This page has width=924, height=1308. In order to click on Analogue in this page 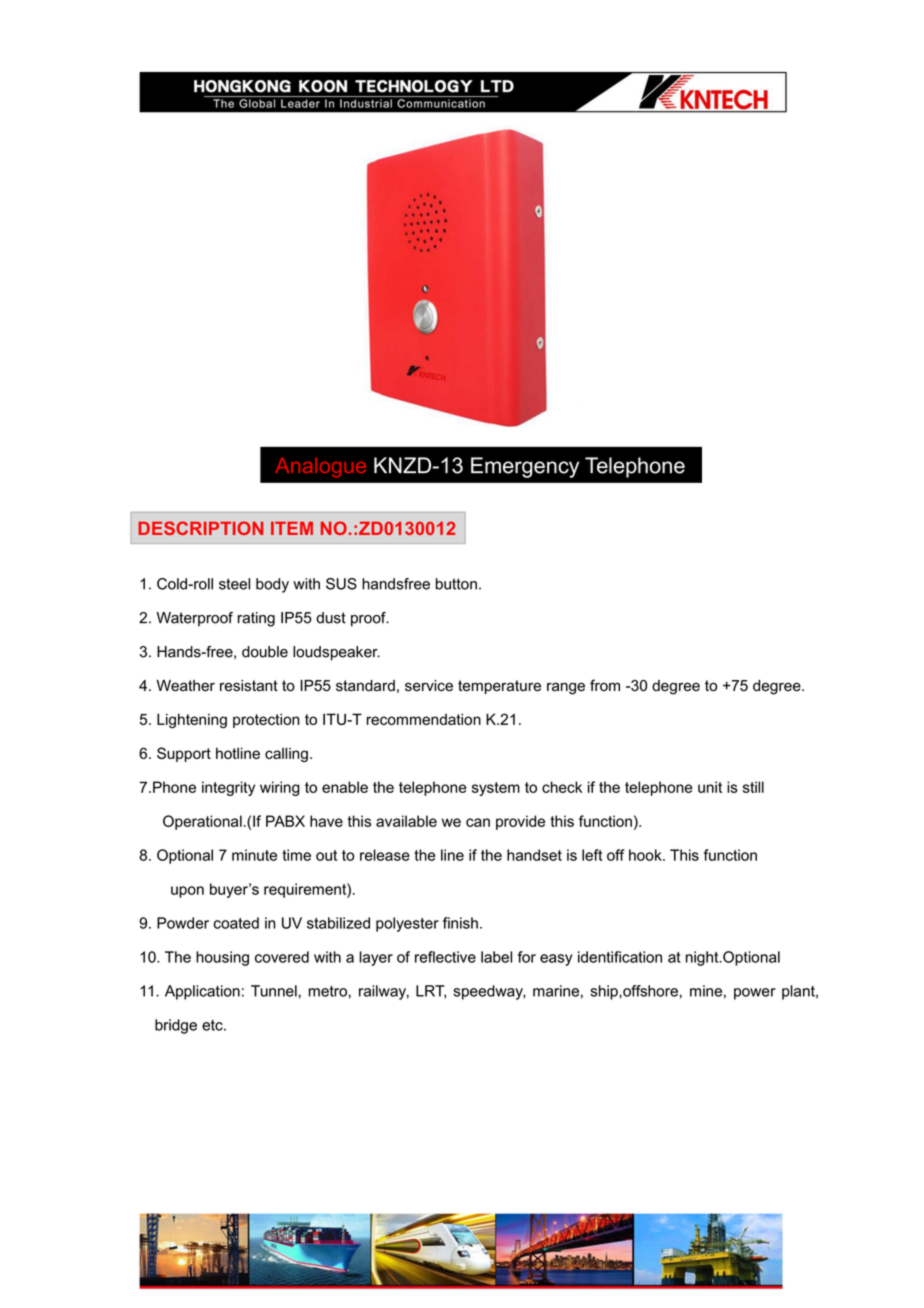, I will do `click(320, 468)`.
